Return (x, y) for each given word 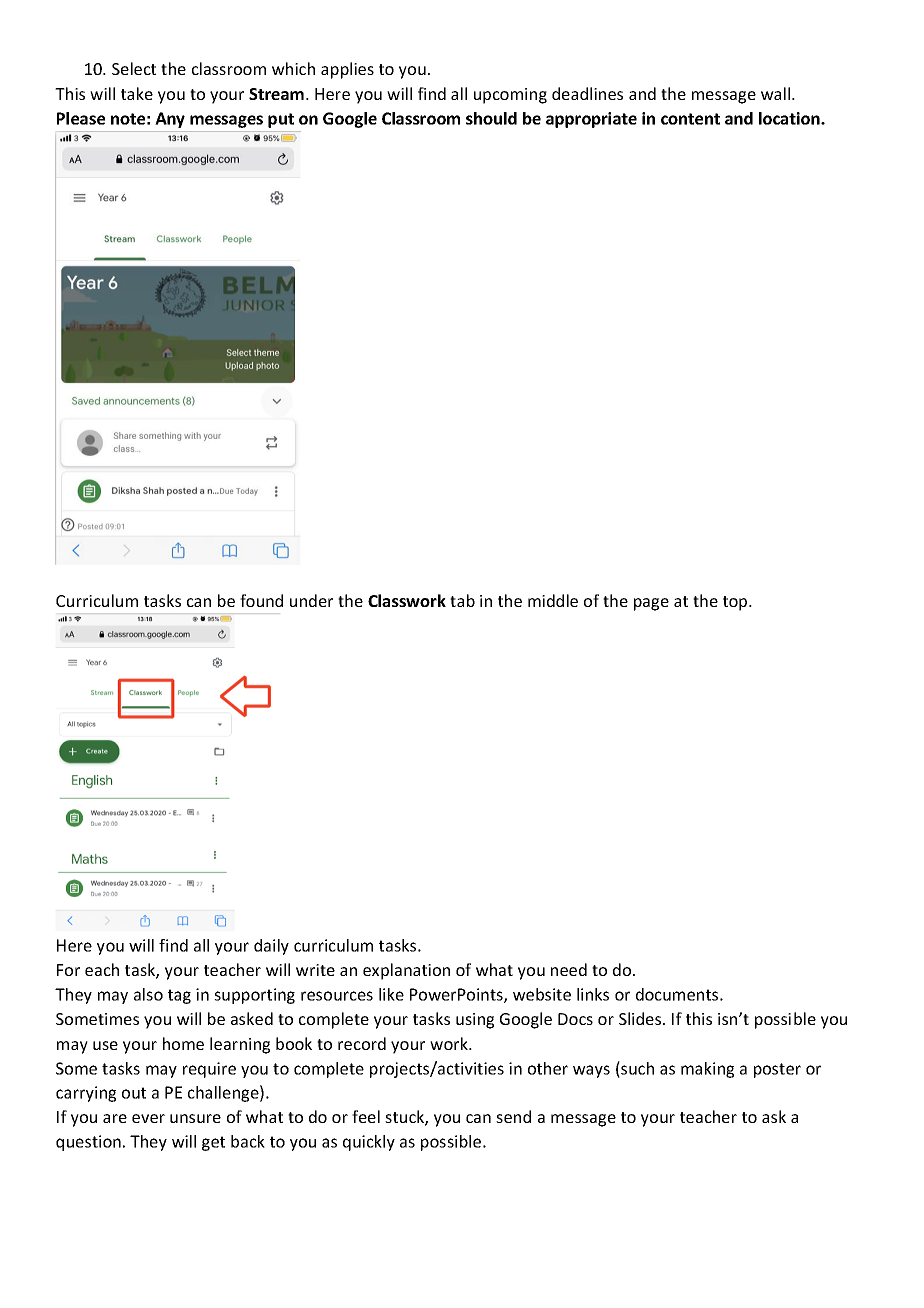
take (137, 93)
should (491, 118)
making (707, 1070)
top (736, 603)
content (690, 119)
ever (148, 1118)
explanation (406, 971)
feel (366, 1116)
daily (271, 947)
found (261, 600)
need (569, 969)
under (311, 600)
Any (170, 120)
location (790, 118)
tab (462, 600)
